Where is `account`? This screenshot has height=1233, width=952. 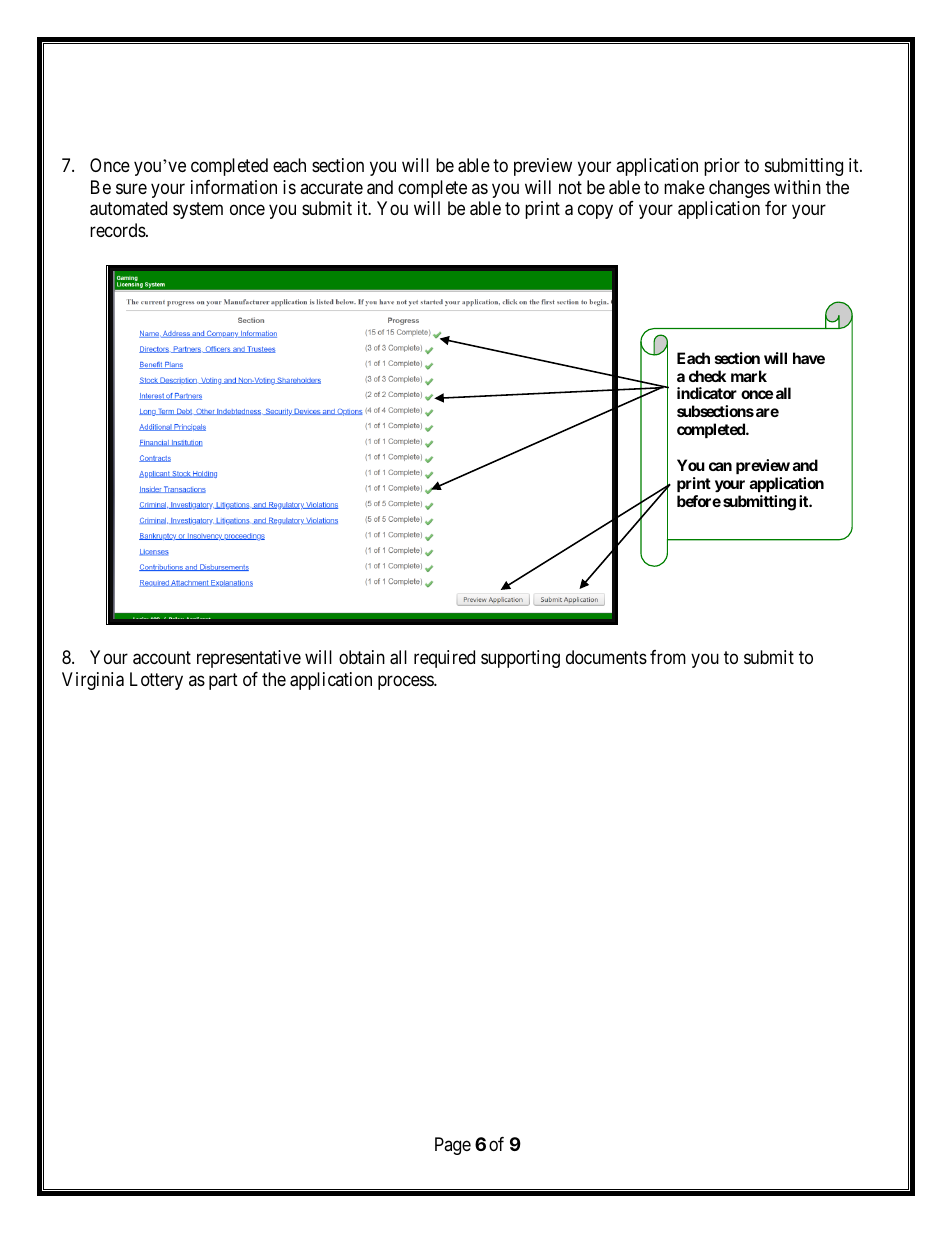
account is located at coordinates (162, 658).
